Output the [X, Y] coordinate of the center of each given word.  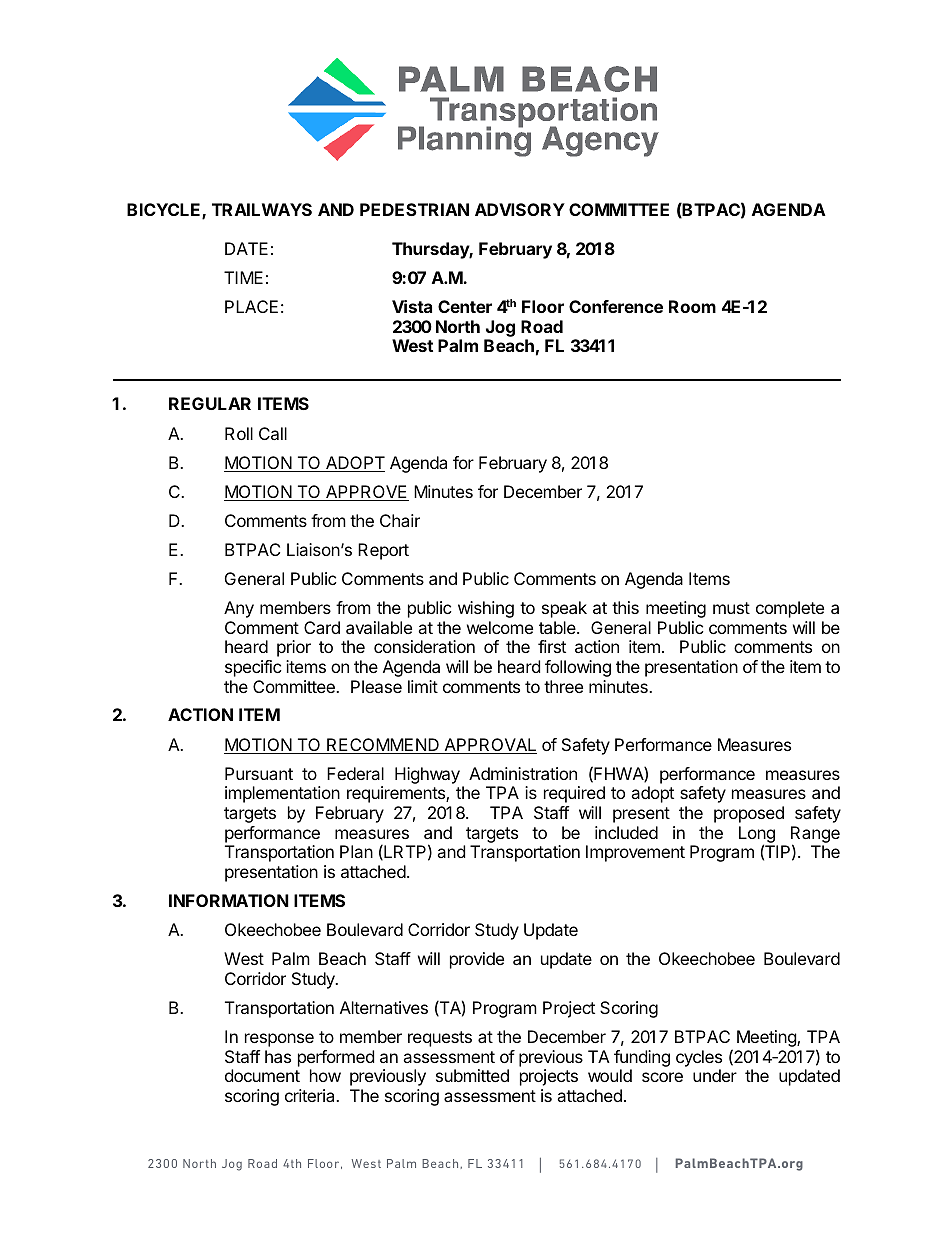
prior [294, 648]
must [731, 608]
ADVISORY [520, 209]
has [278, 1056]
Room [692, 306]
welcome [500, 627]
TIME [243, 277]
